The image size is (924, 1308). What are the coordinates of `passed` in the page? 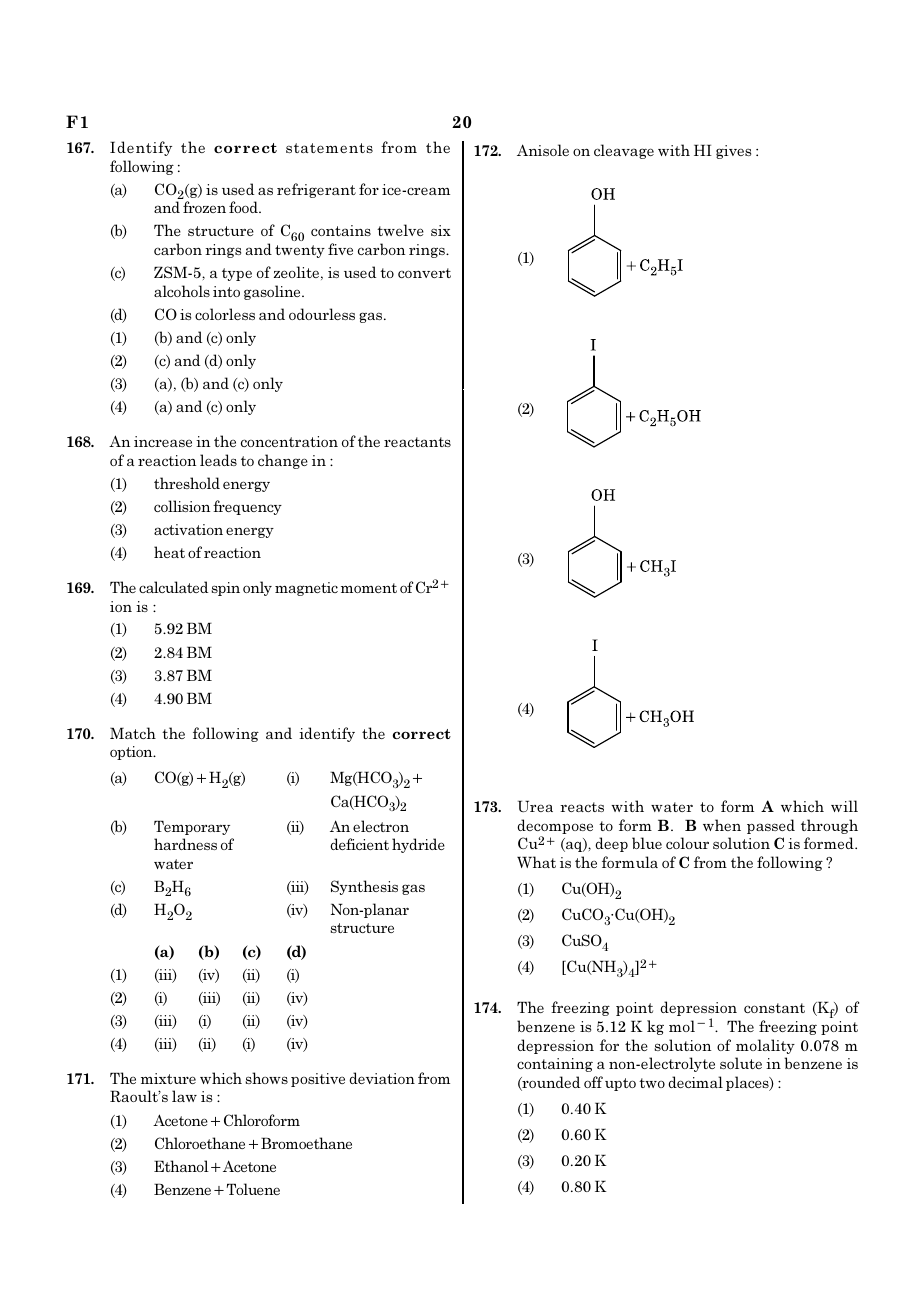 It's located at (771, 826).
